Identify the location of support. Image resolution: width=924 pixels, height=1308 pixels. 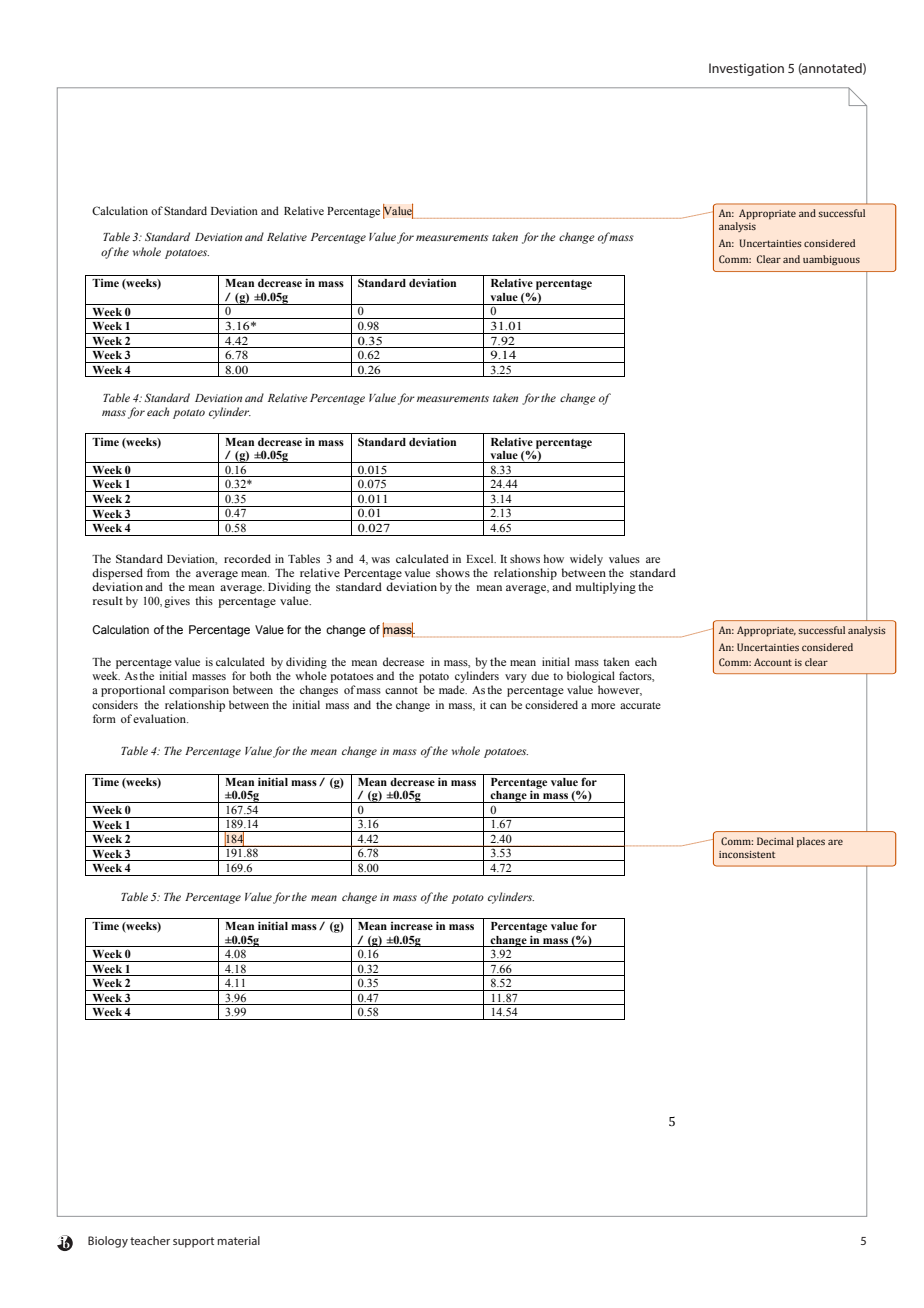
(193, 1242).
